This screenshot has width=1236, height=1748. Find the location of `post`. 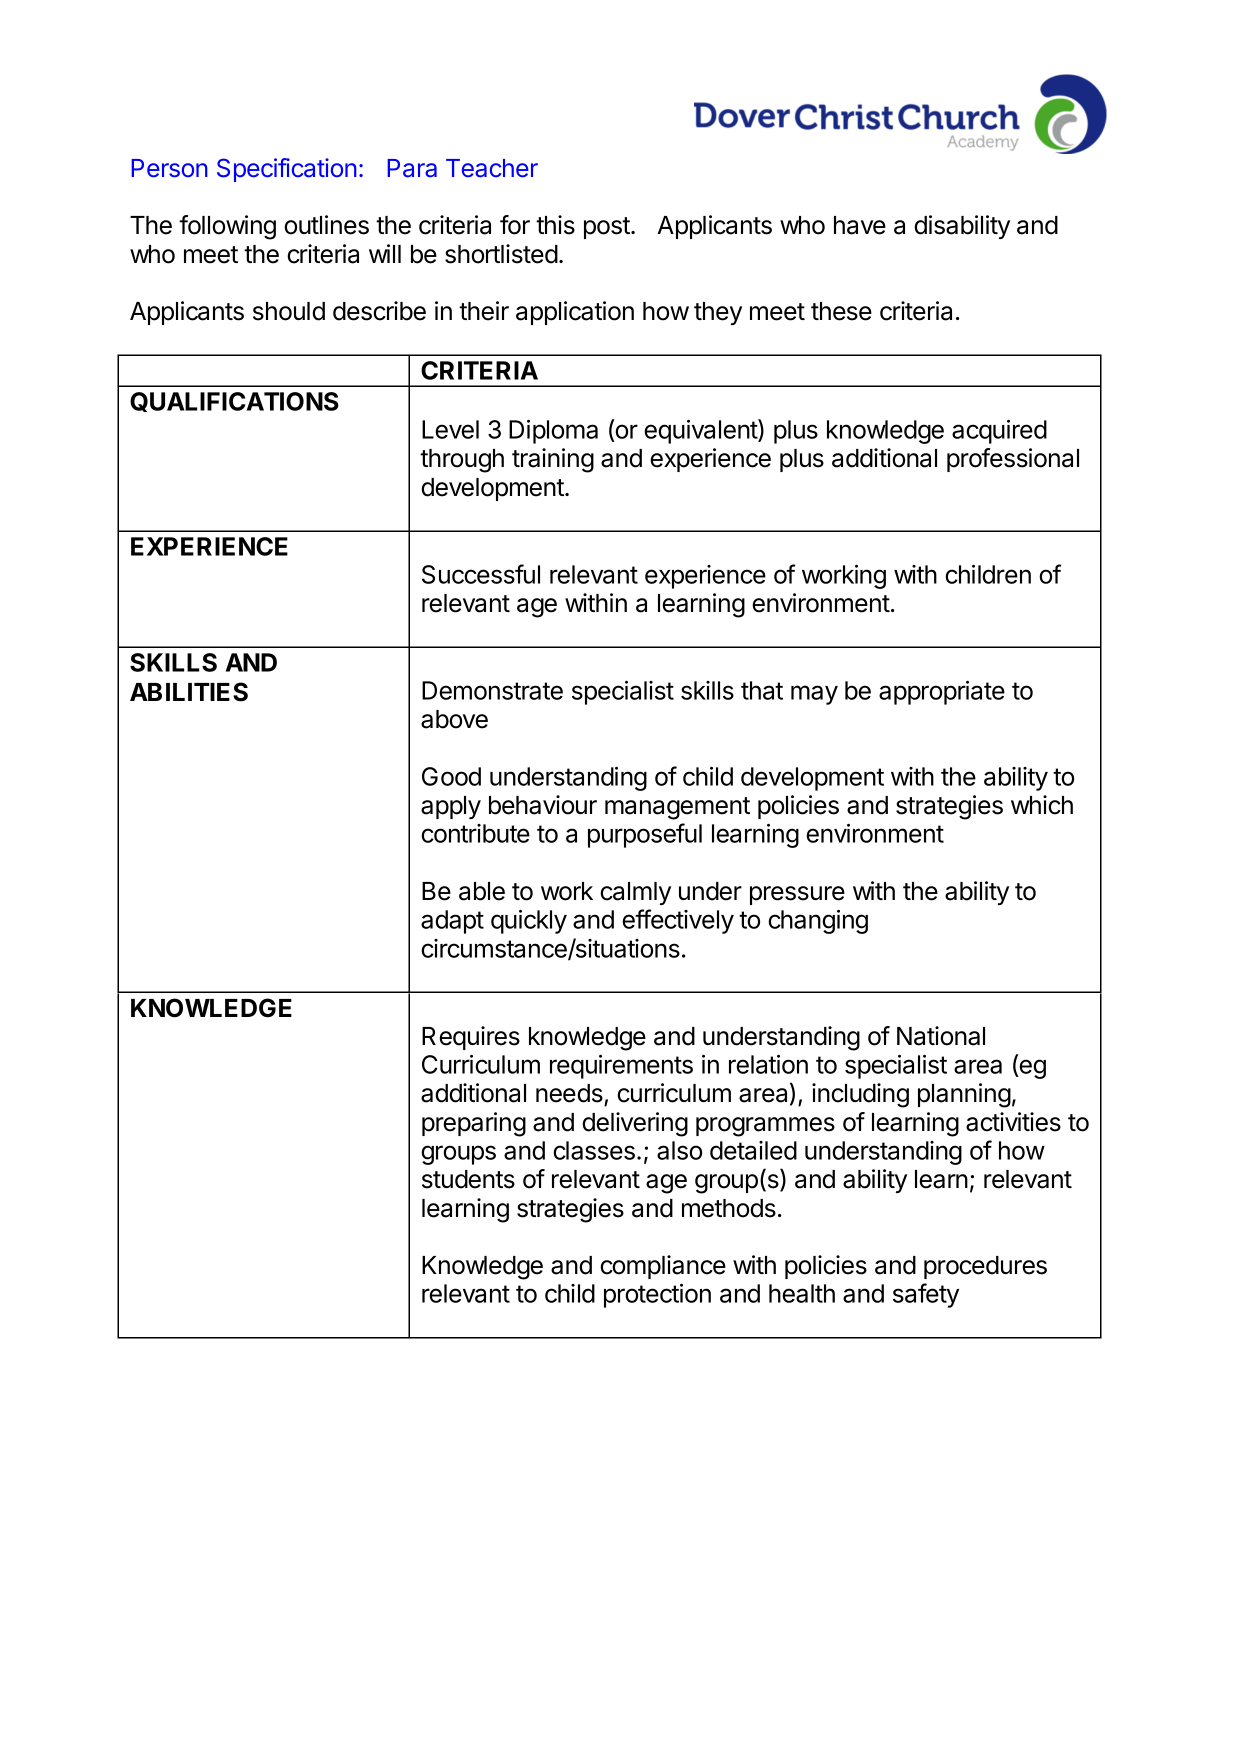

post is located at coordinates (608, 228).
